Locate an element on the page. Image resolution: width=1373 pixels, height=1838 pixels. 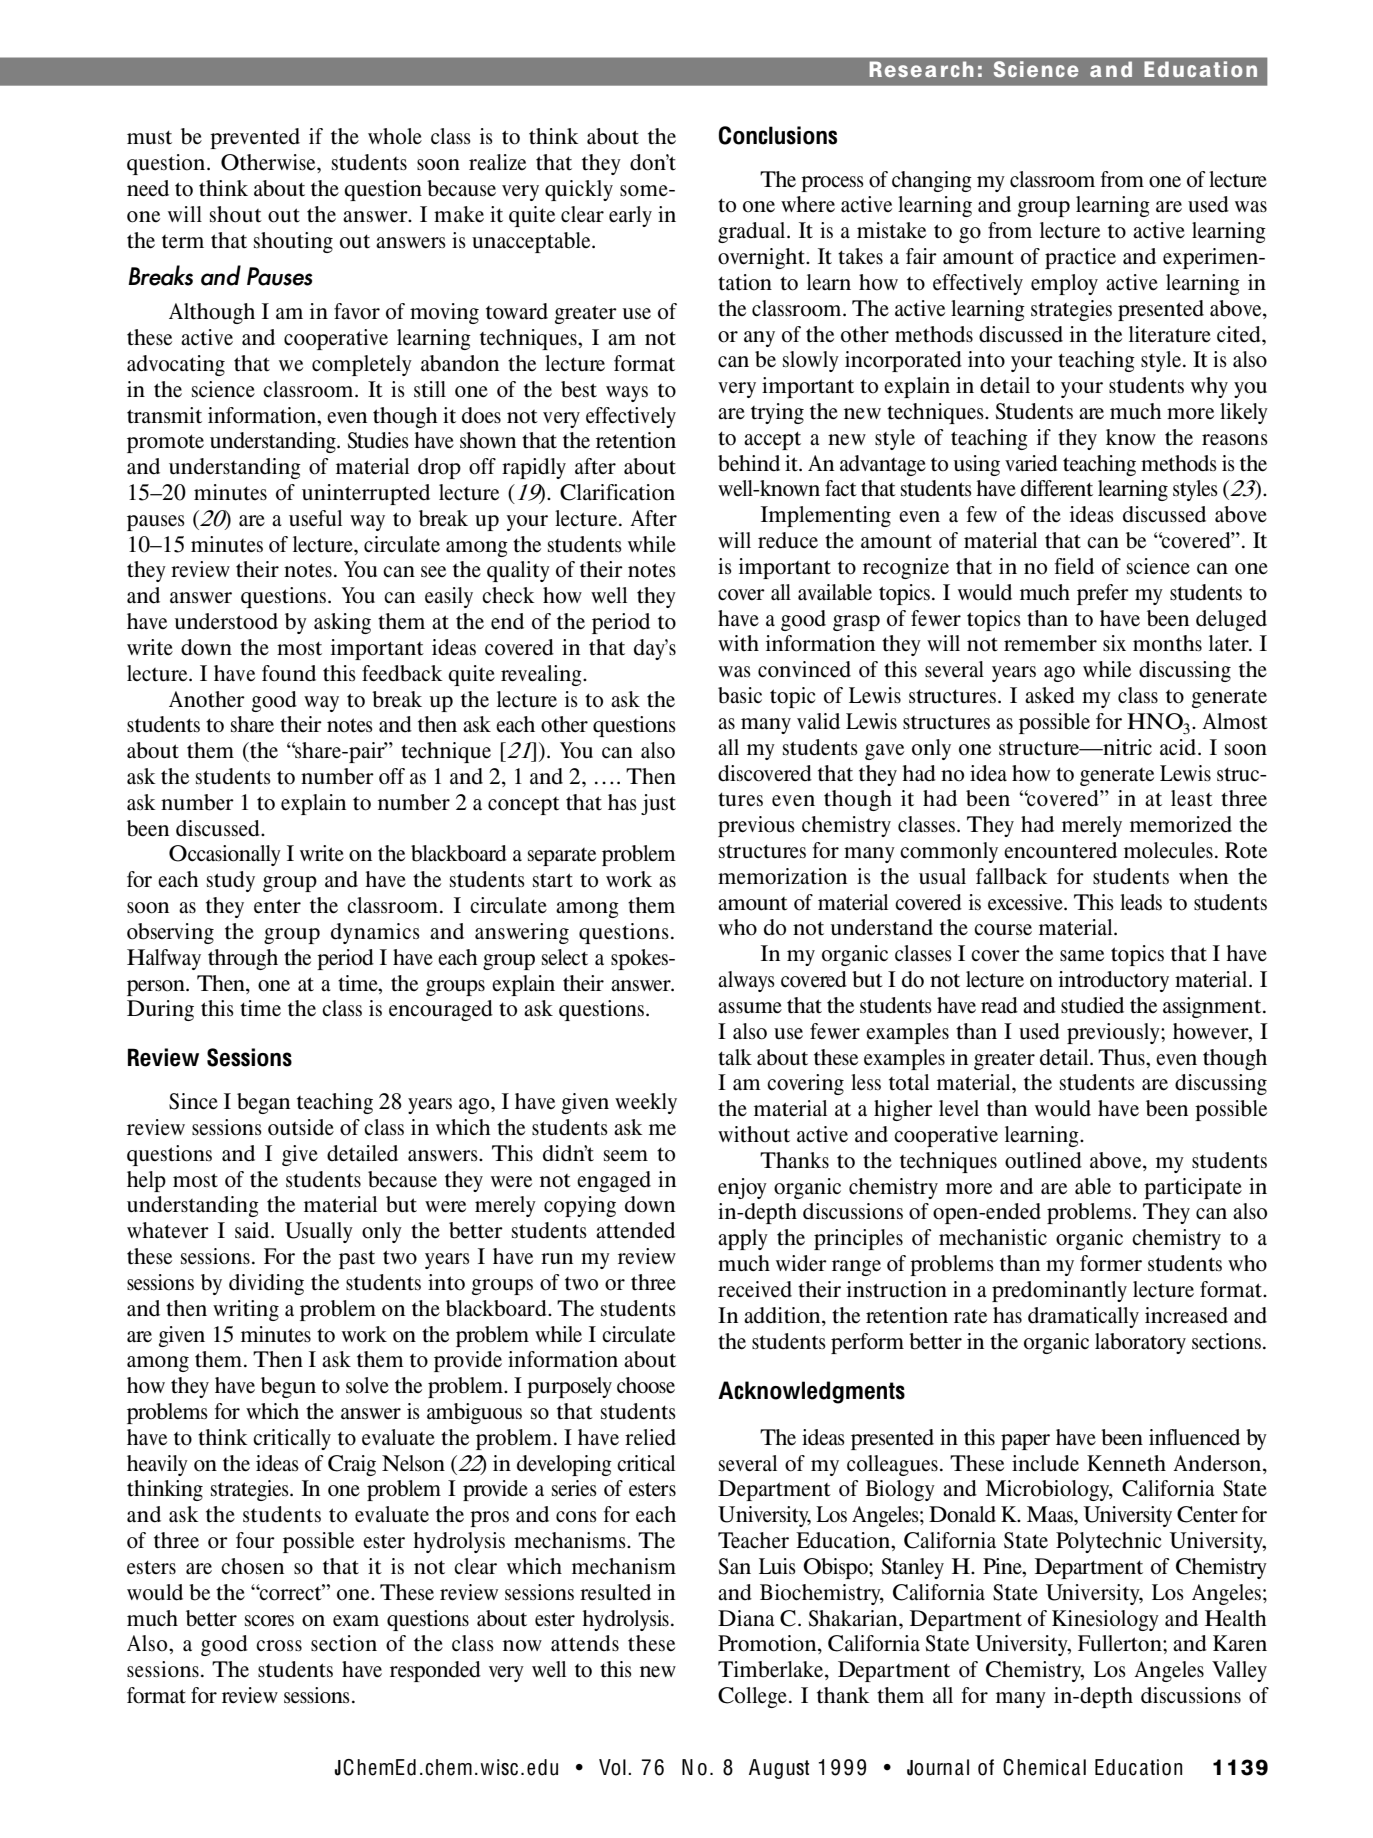
practice is located at coordinates (1080, 258).
